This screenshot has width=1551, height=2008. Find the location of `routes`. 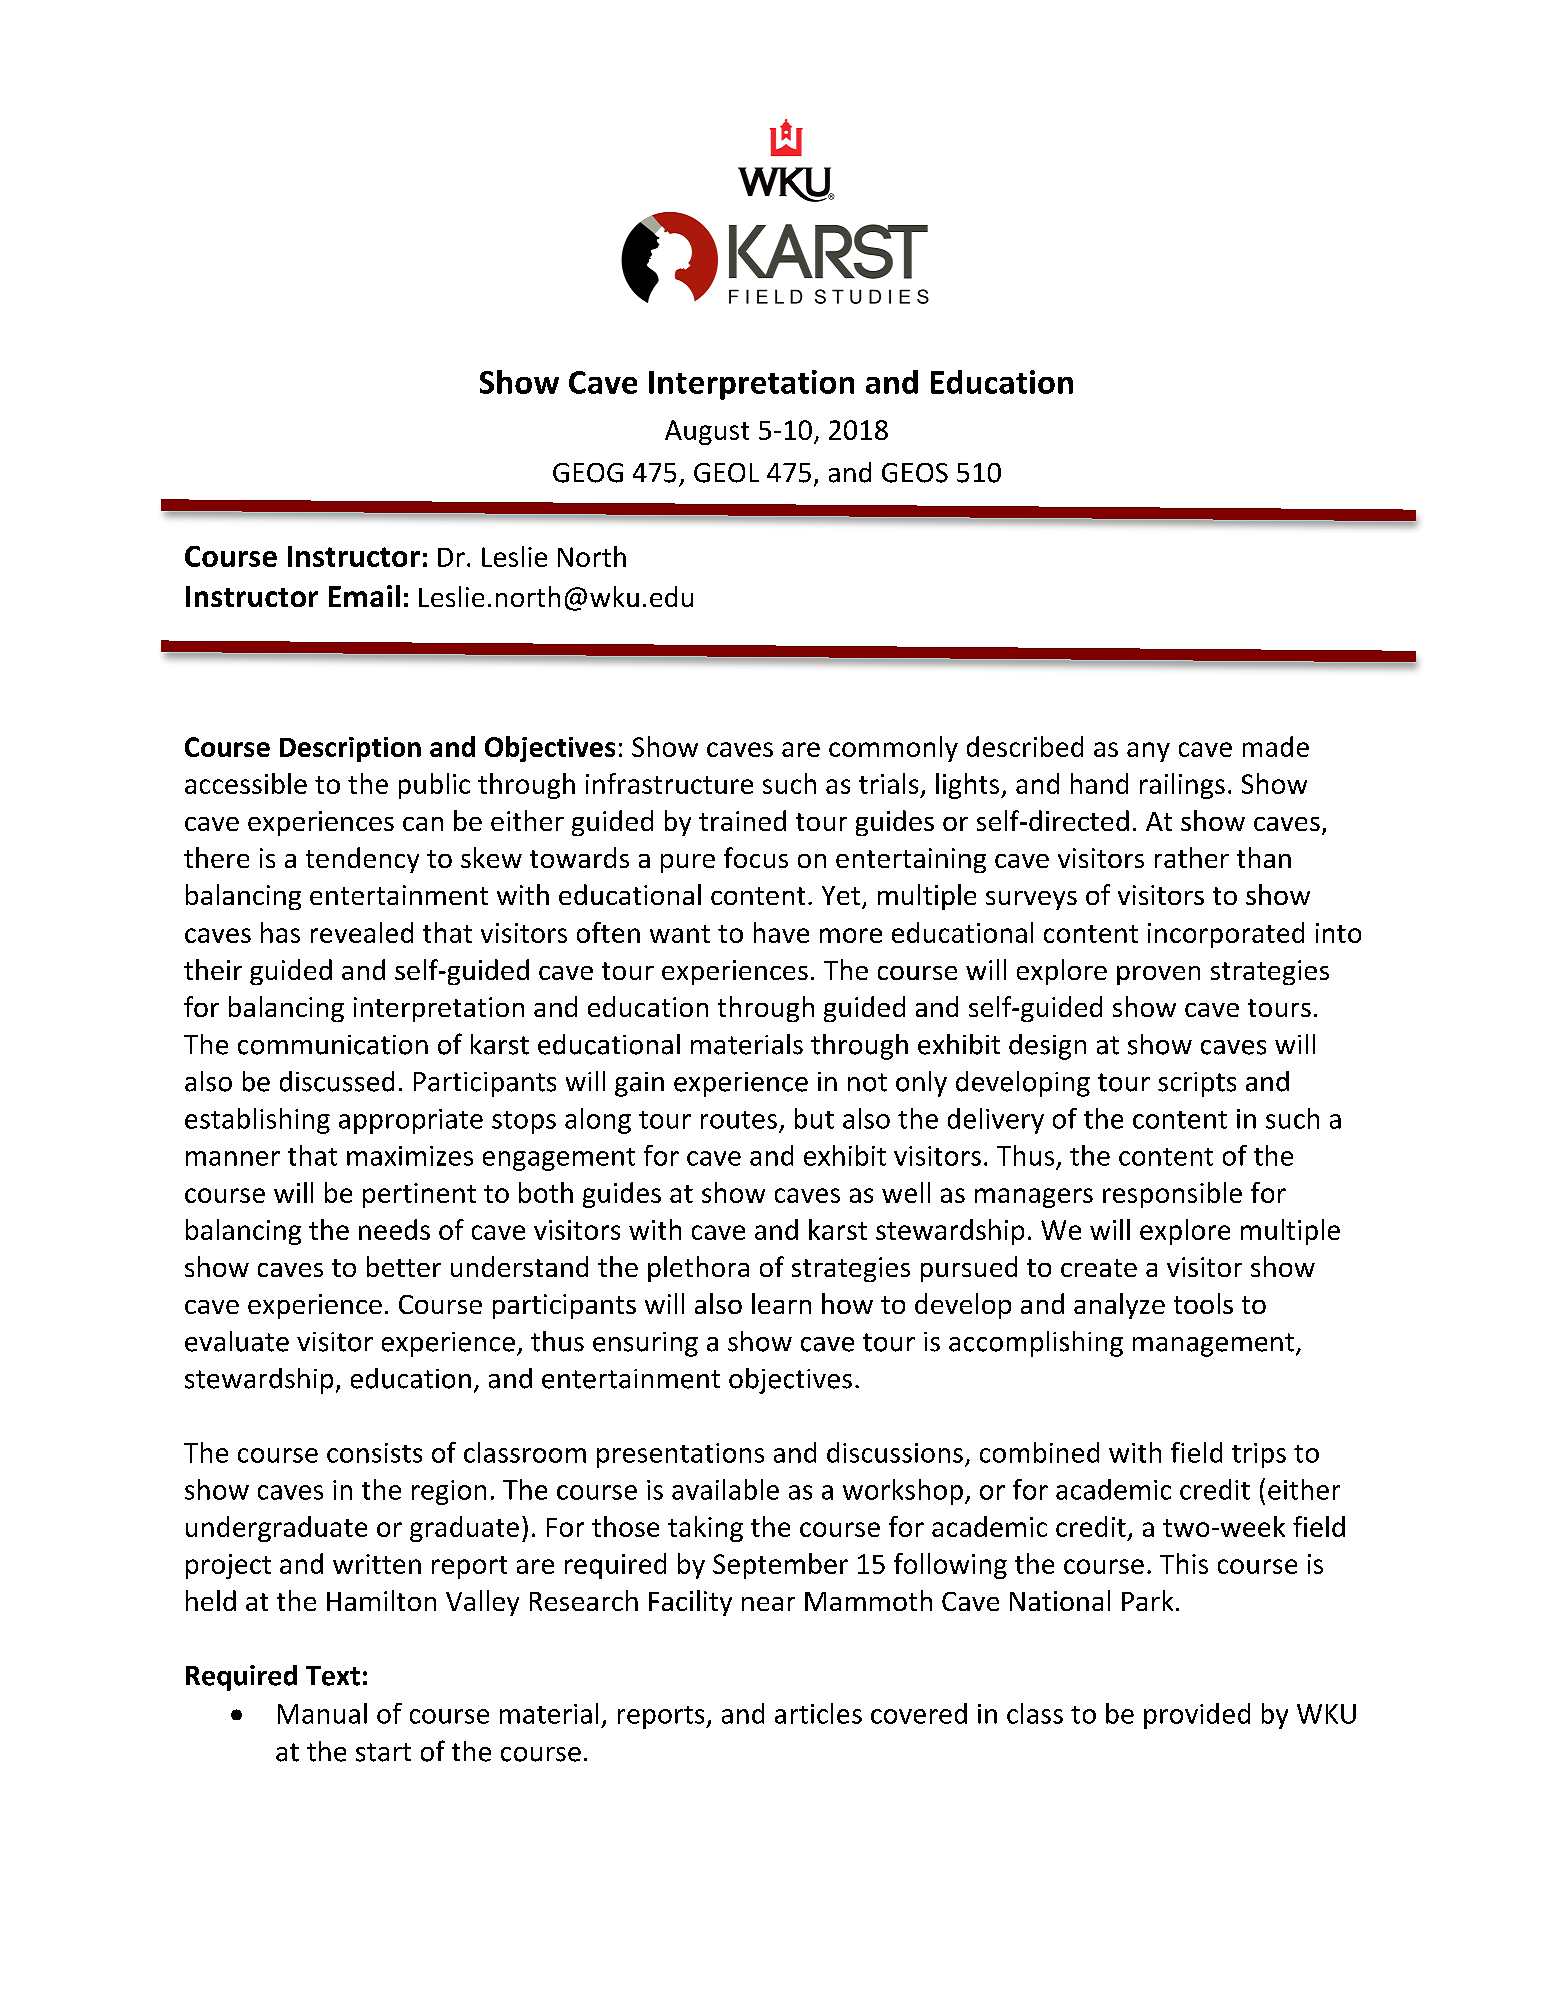

routes is located at coordinates (739, 1120).
